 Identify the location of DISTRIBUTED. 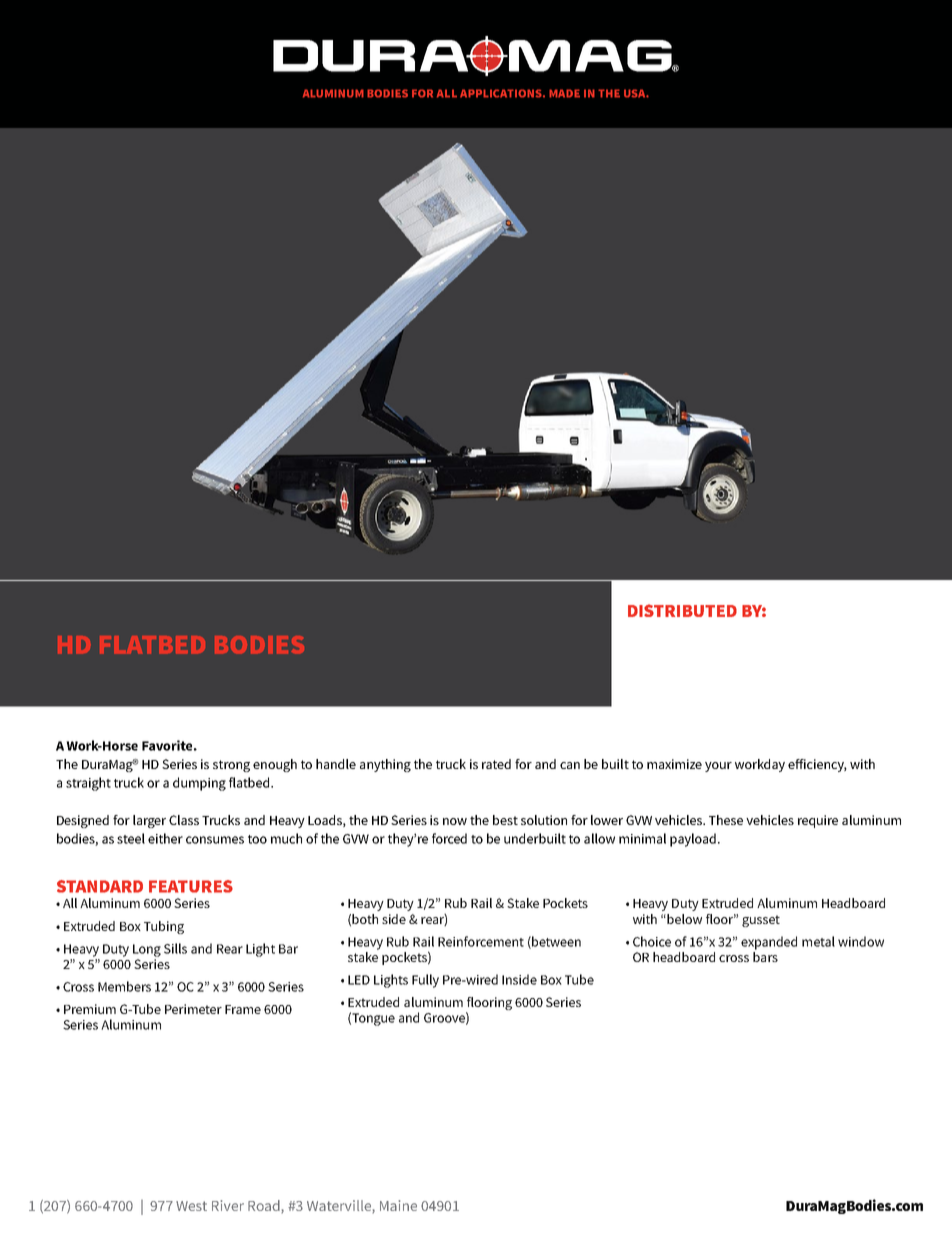
(682, 610).
